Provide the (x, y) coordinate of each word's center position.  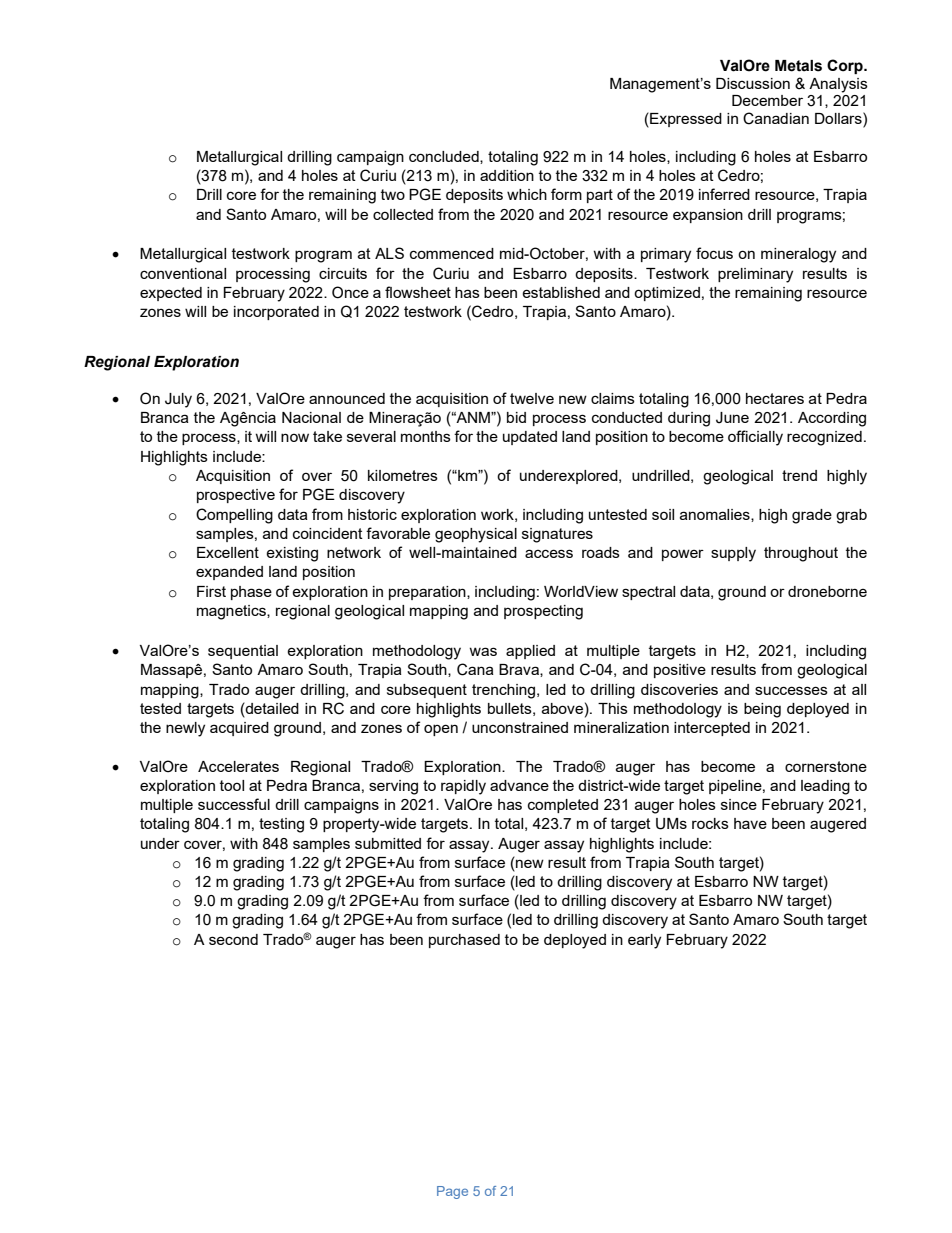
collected (403, 214)
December (767, 100)
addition (507, 175)
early (644, 941)
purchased (464, 941)
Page (452, 1192)
